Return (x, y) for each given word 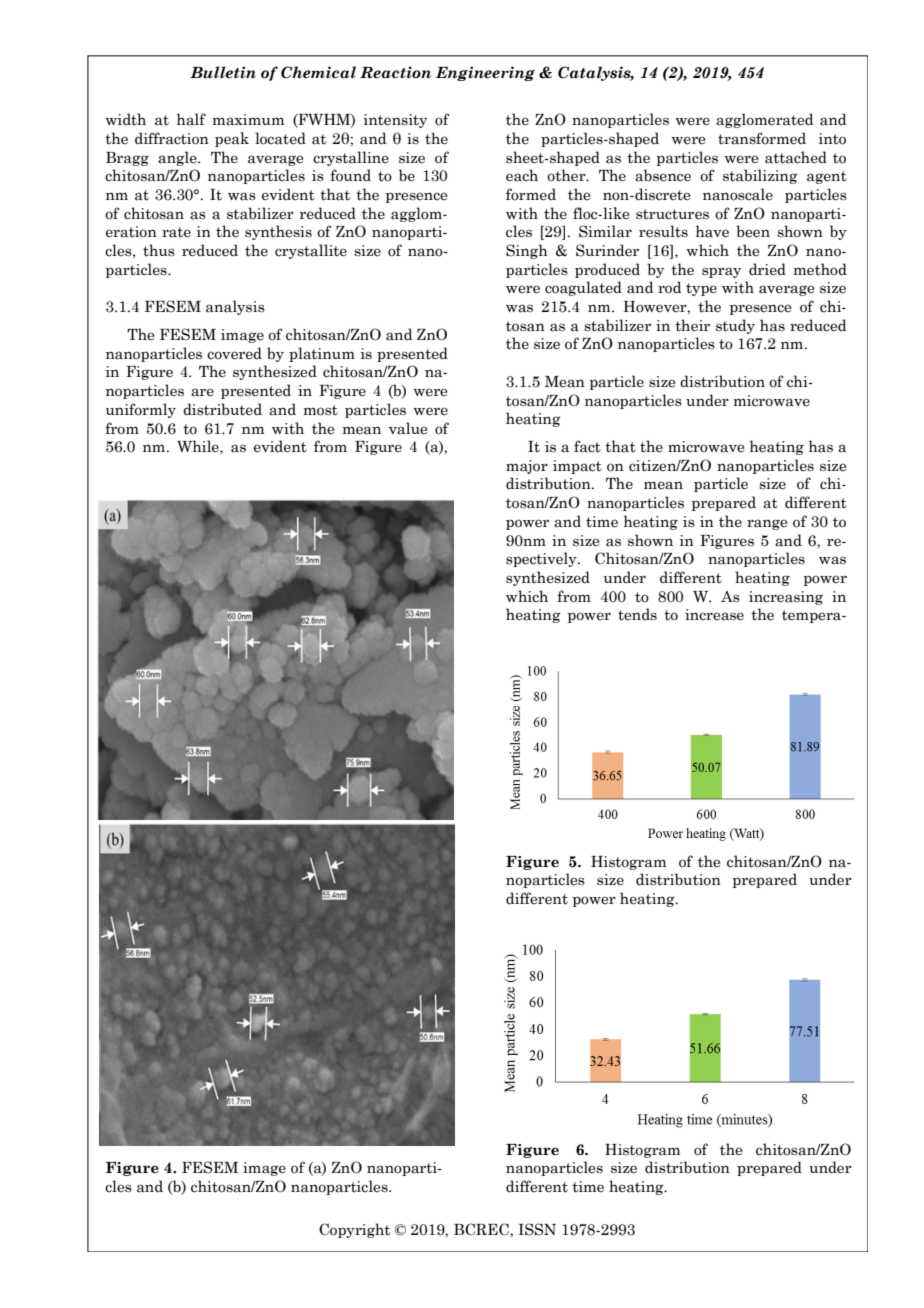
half (191, 119)
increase (714, 615)
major (527, 467)
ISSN (537, 1229)
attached (796, 157)
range (767, 524)
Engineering (485, 73)
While (199, 446)
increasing (786, 598)
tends (637, 614)
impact (577, 467)
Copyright (354, 1230)
